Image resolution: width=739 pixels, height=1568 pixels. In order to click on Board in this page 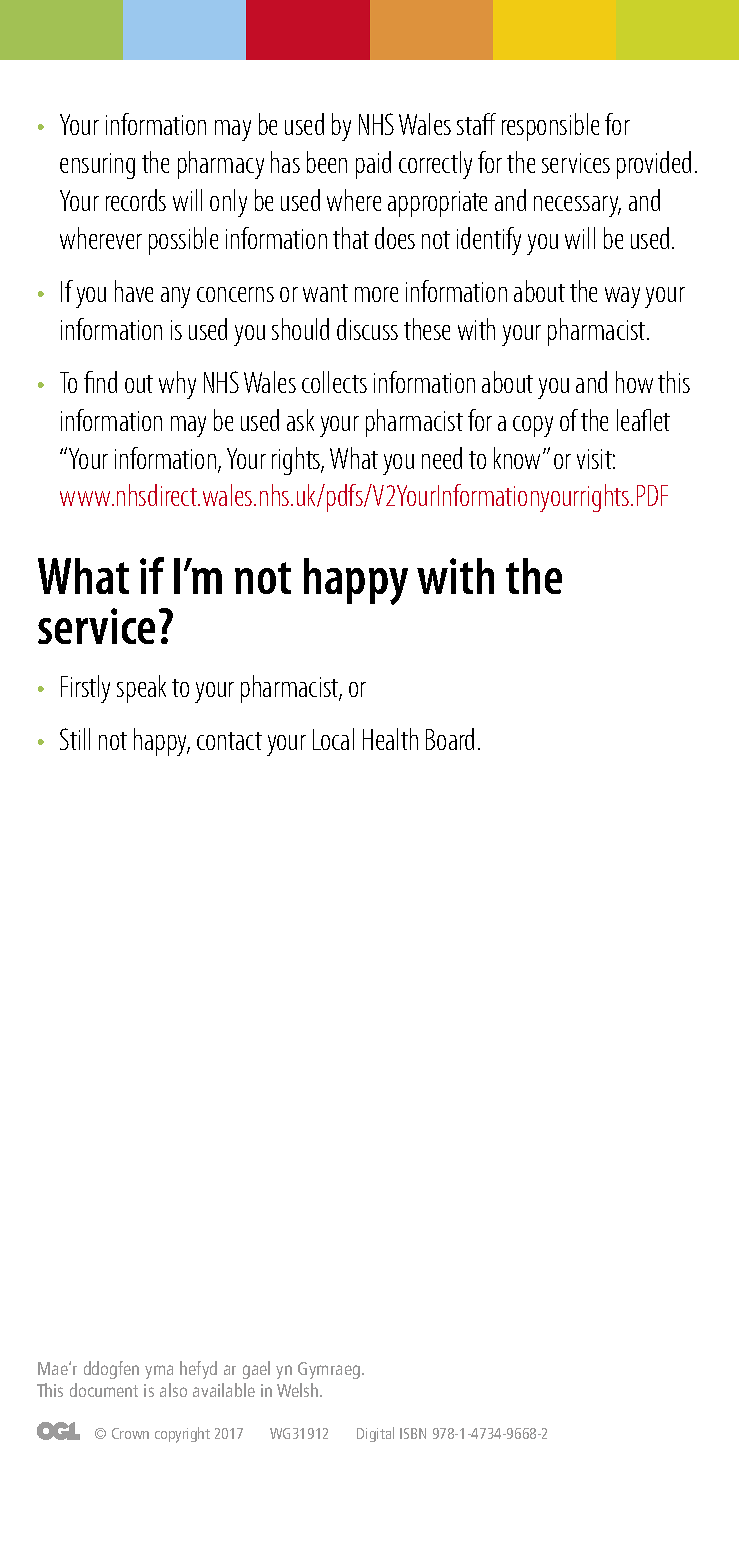, I will do `click(450, 739)`.
